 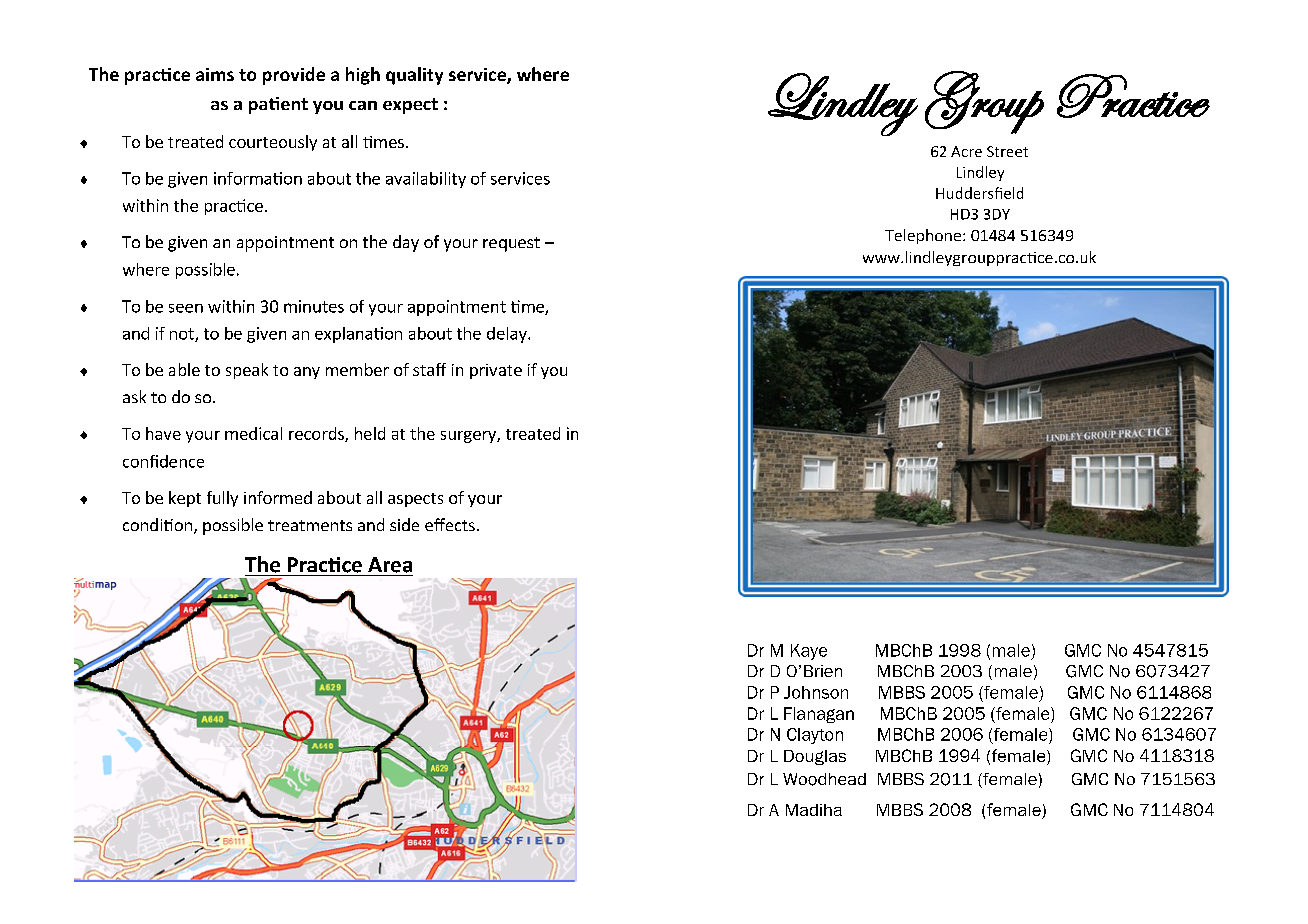 What do you see at coordinates (923, 236) in the screenshot?
I see `Telephone` at bounding box center [923, 236].
